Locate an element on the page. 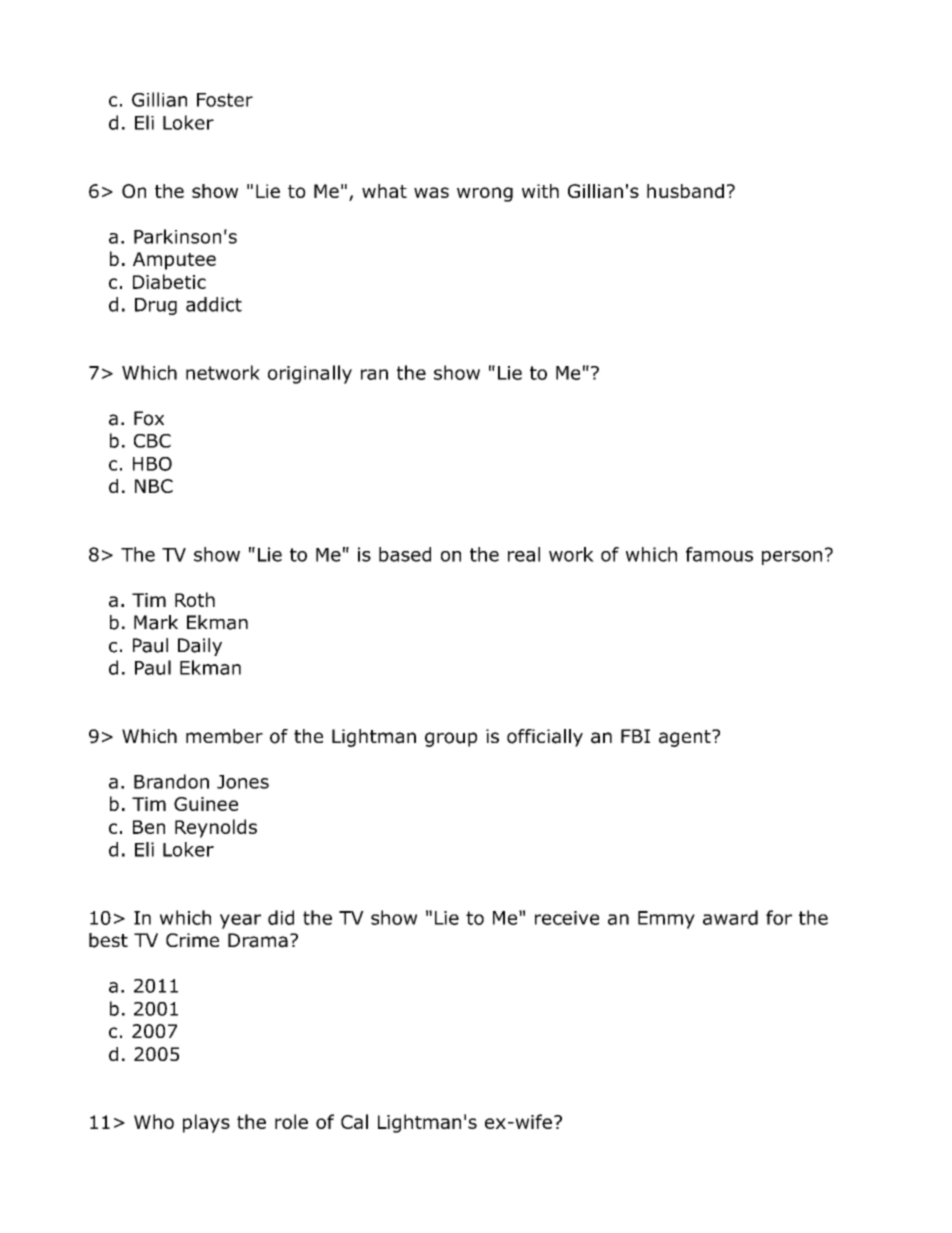 The width and height of the page is (952, 1233). receive is located at coordinates (567, 918).
